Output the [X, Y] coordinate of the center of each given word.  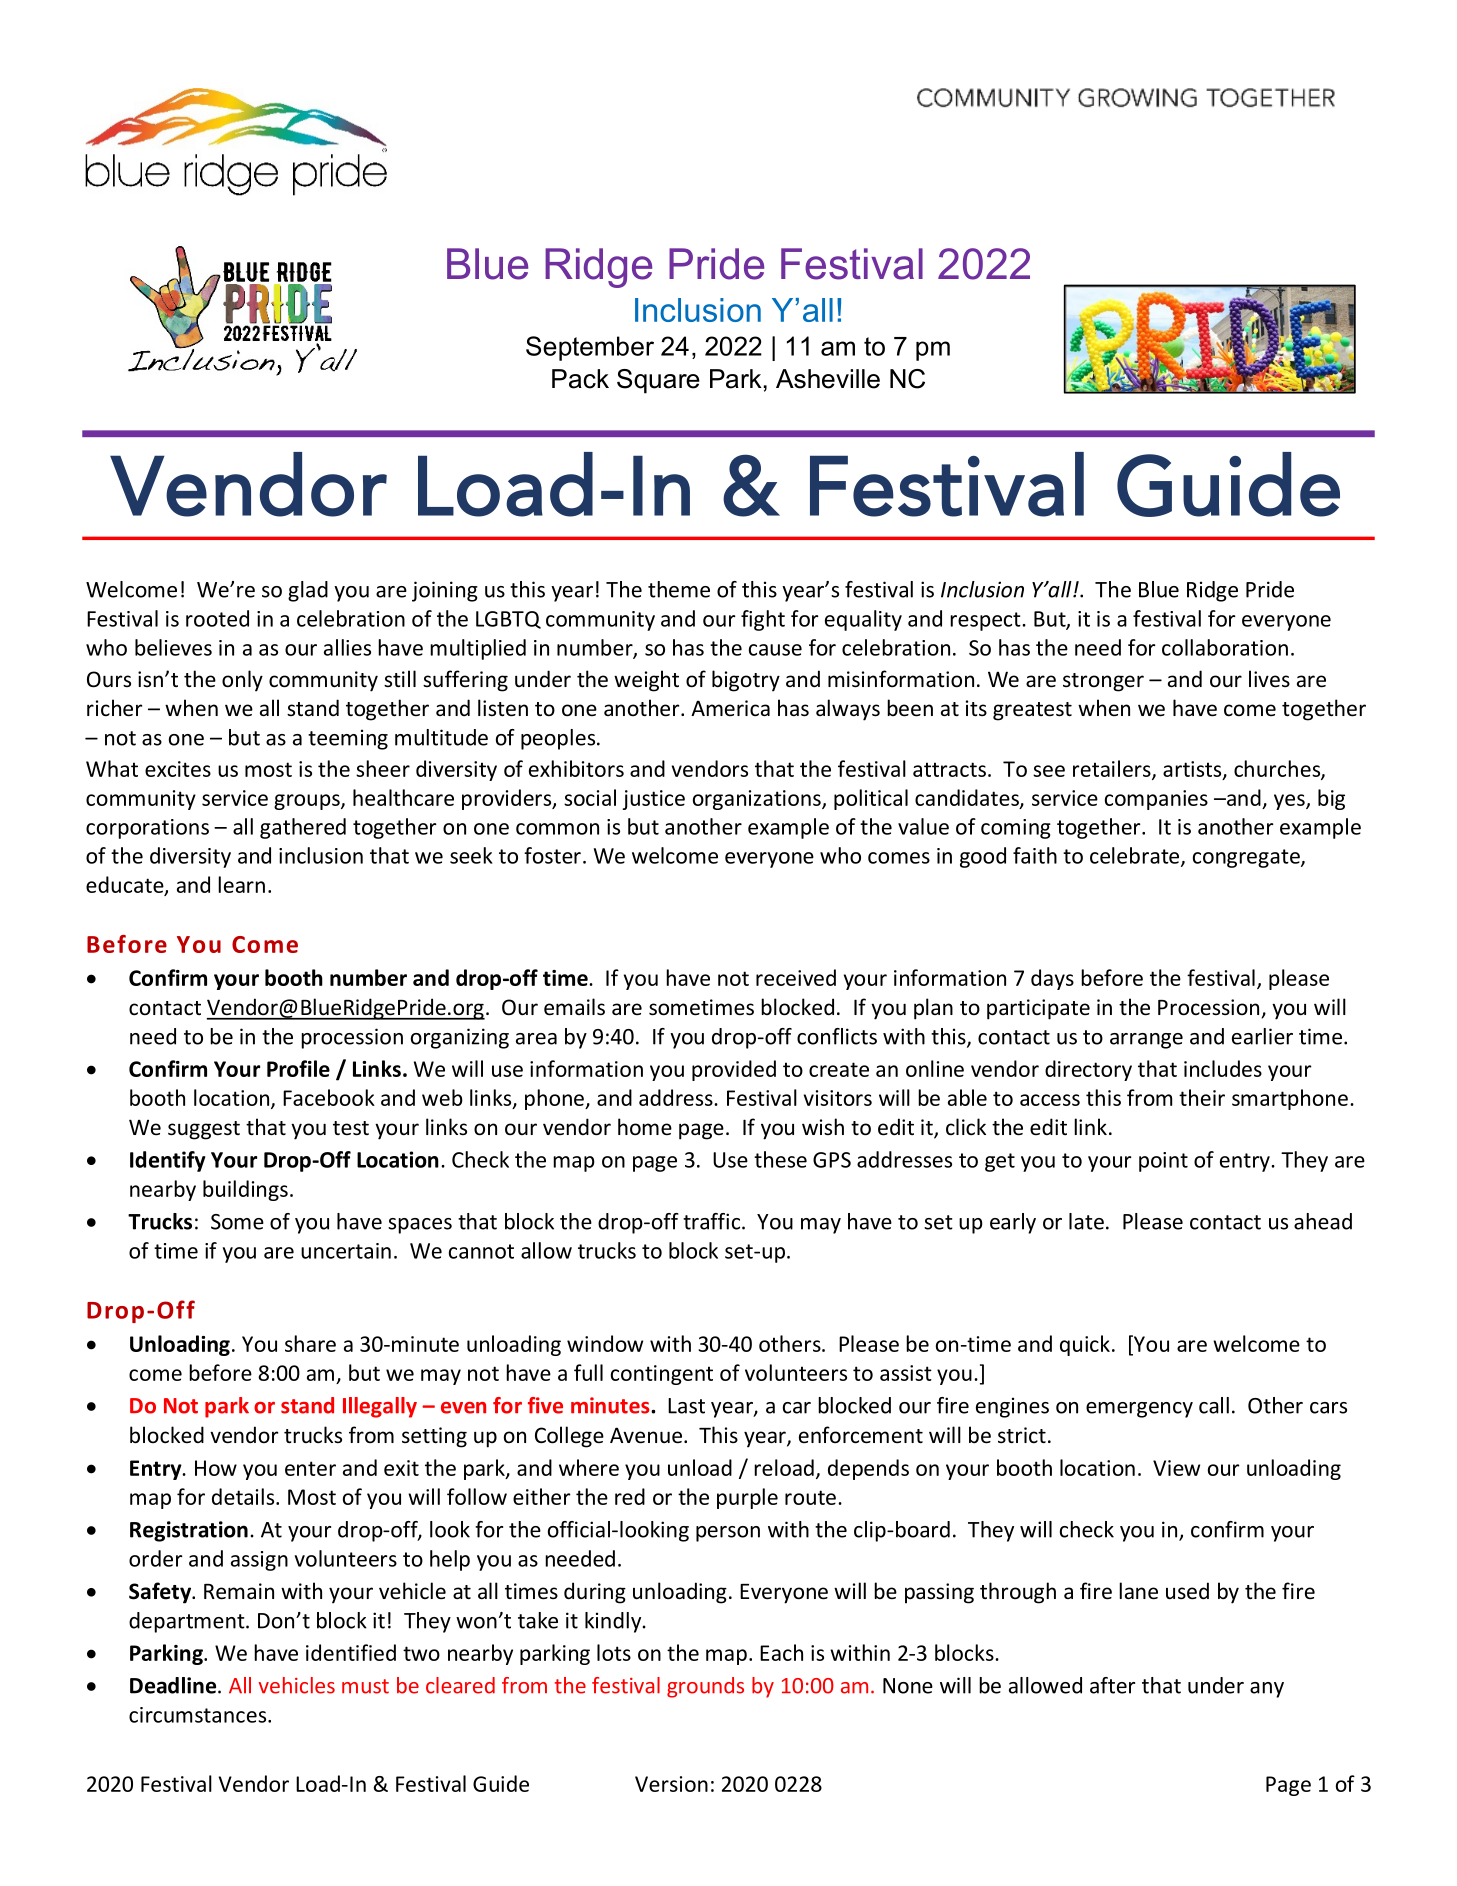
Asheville [828, 379]
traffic [713, 1221]
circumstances [199, 1715]
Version [671, 1784]
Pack [580, 379]
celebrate [1136, 856]
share [310, 1343]
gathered [303, 828]
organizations [758, 800]
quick [1085, 1345]
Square [658, 381]
